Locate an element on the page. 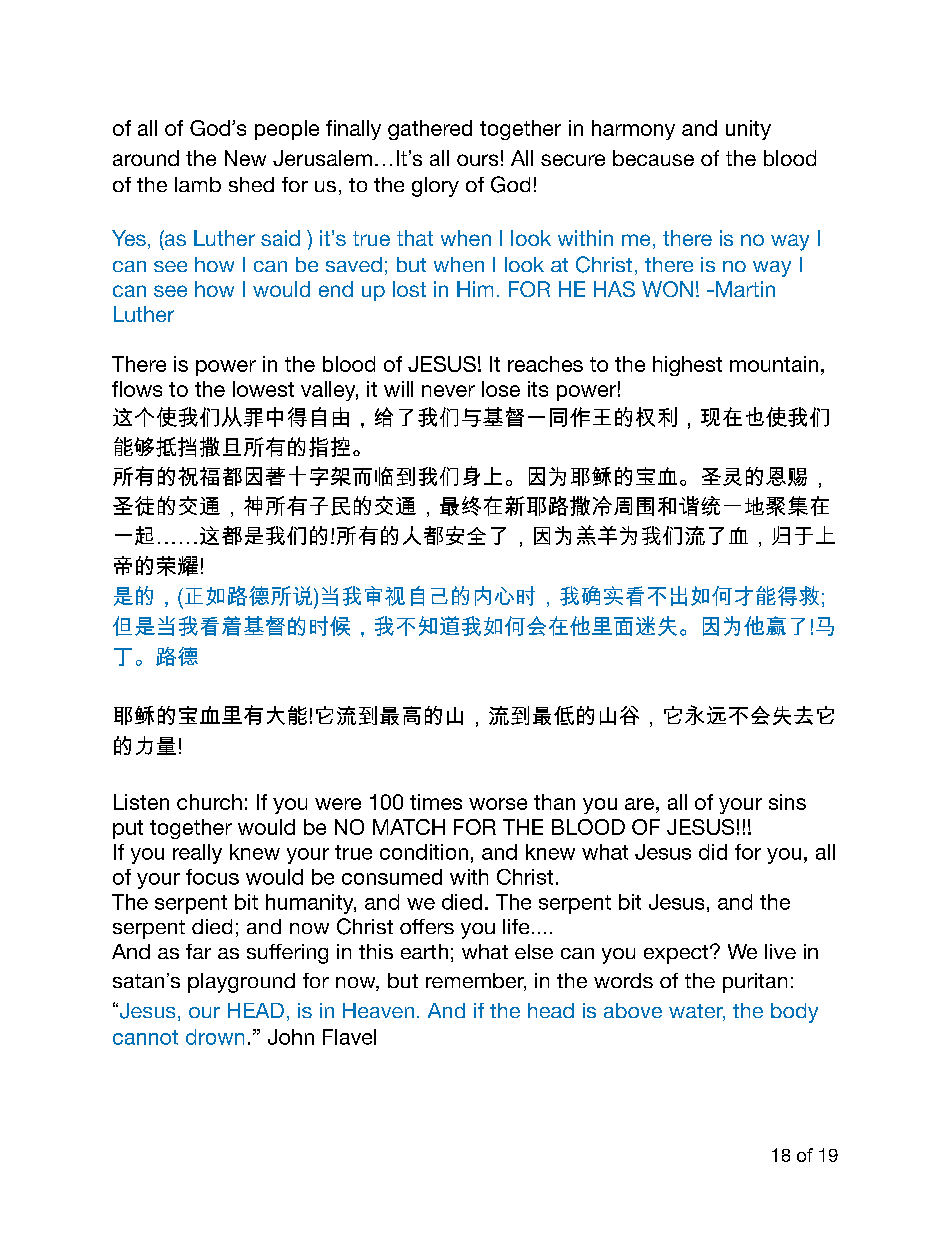 The height and width of the page is (1233, 952). Listen is located at coordinates (141, 802).
